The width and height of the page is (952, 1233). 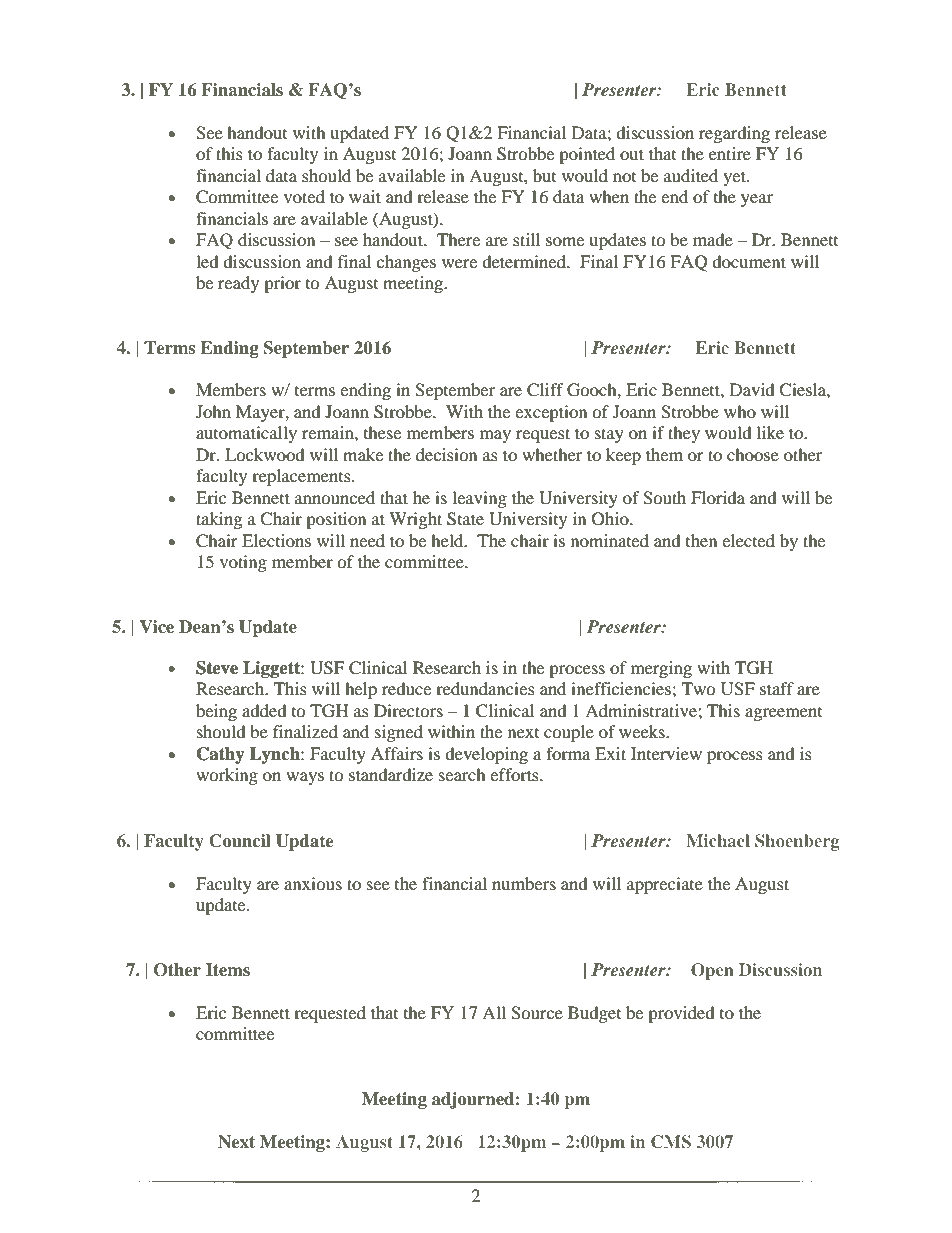 What do you see at coordinates (544, 175) in the page?
I see `but` at bounding box center [544, 175].
